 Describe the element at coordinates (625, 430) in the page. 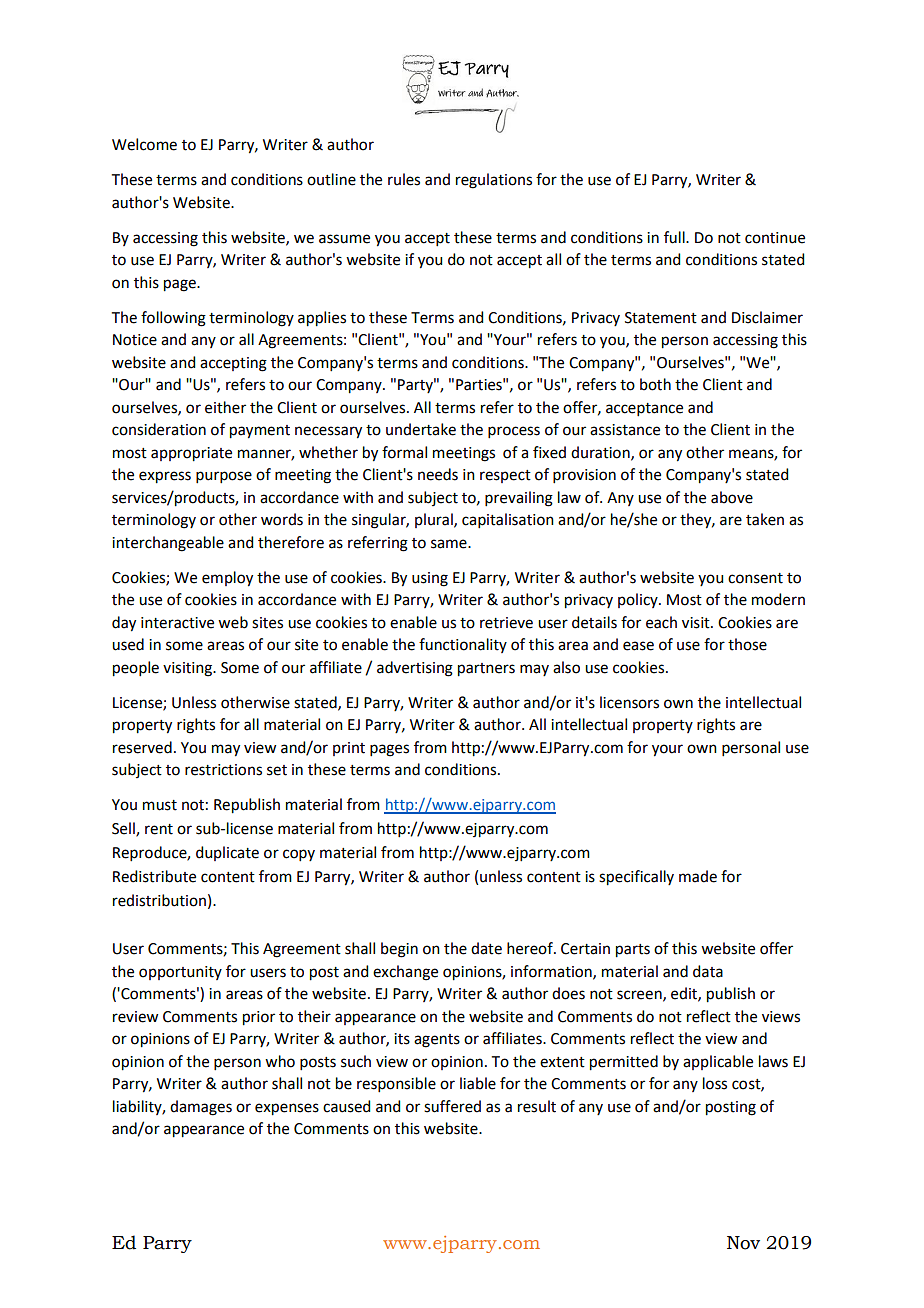

I see `assistance` at that location.
